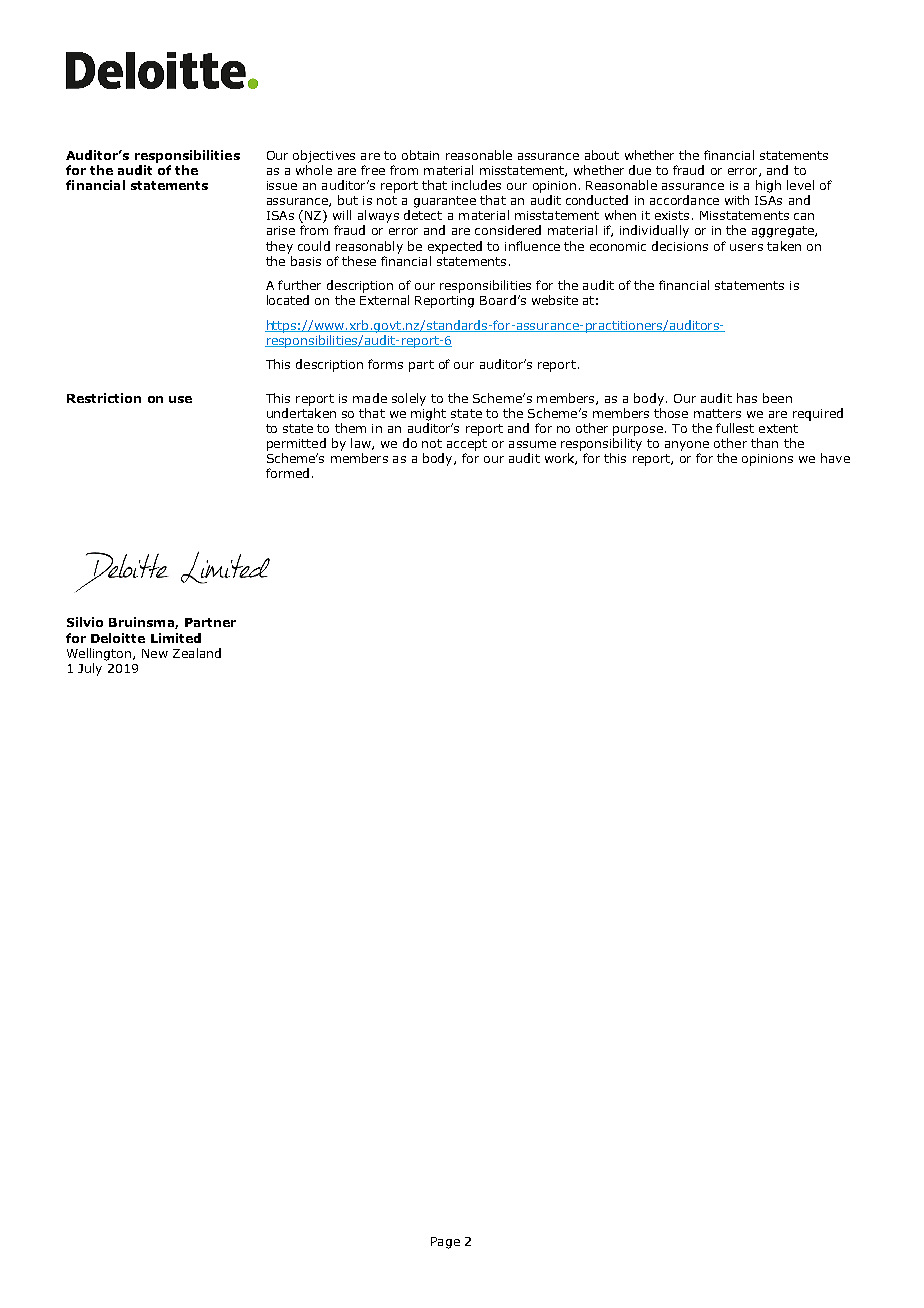 This screenshot has height=1308, width=924. What do you see at coordinates (764, 443) in the screenshot?
I see `than` at bounding box center [764, 443].
